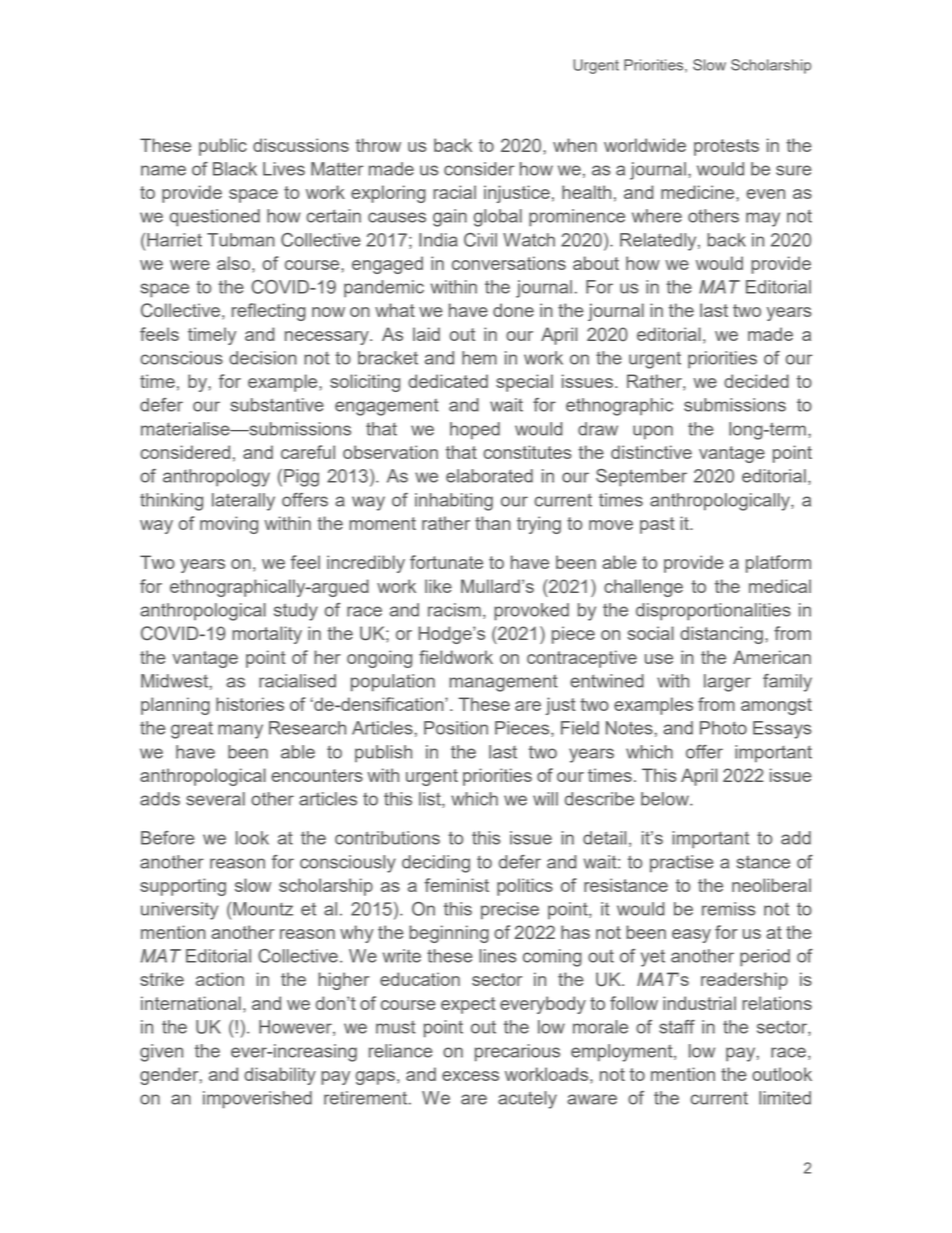  Describe the element at coordinates (257, 1100) in the screenshot. I see `impoverished` at that location.
